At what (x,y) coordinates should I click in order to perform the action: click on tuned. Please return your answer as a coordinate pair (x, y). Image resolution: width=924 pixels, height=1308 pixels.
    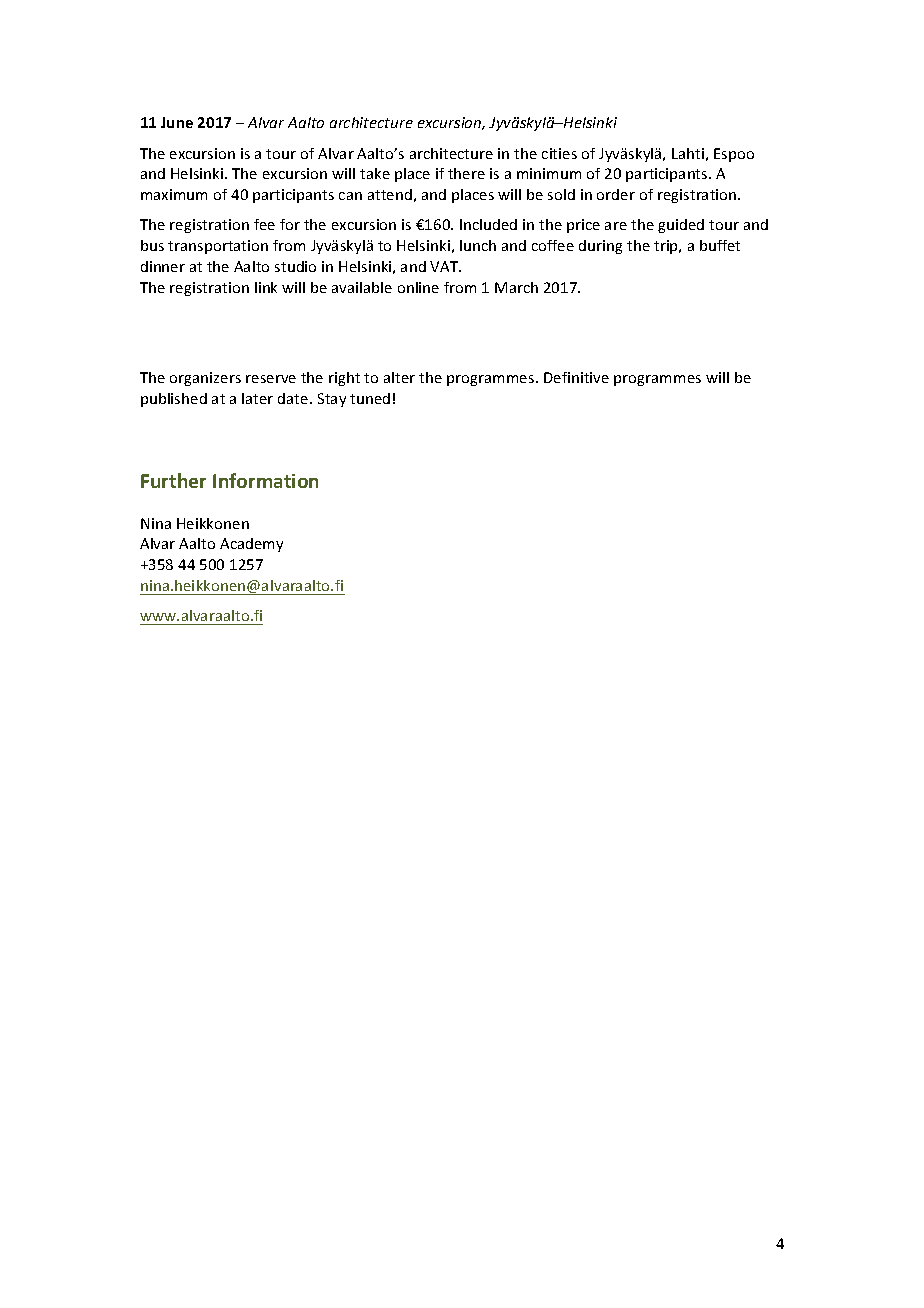
    Looking at the image, I should click on (370, 398).
